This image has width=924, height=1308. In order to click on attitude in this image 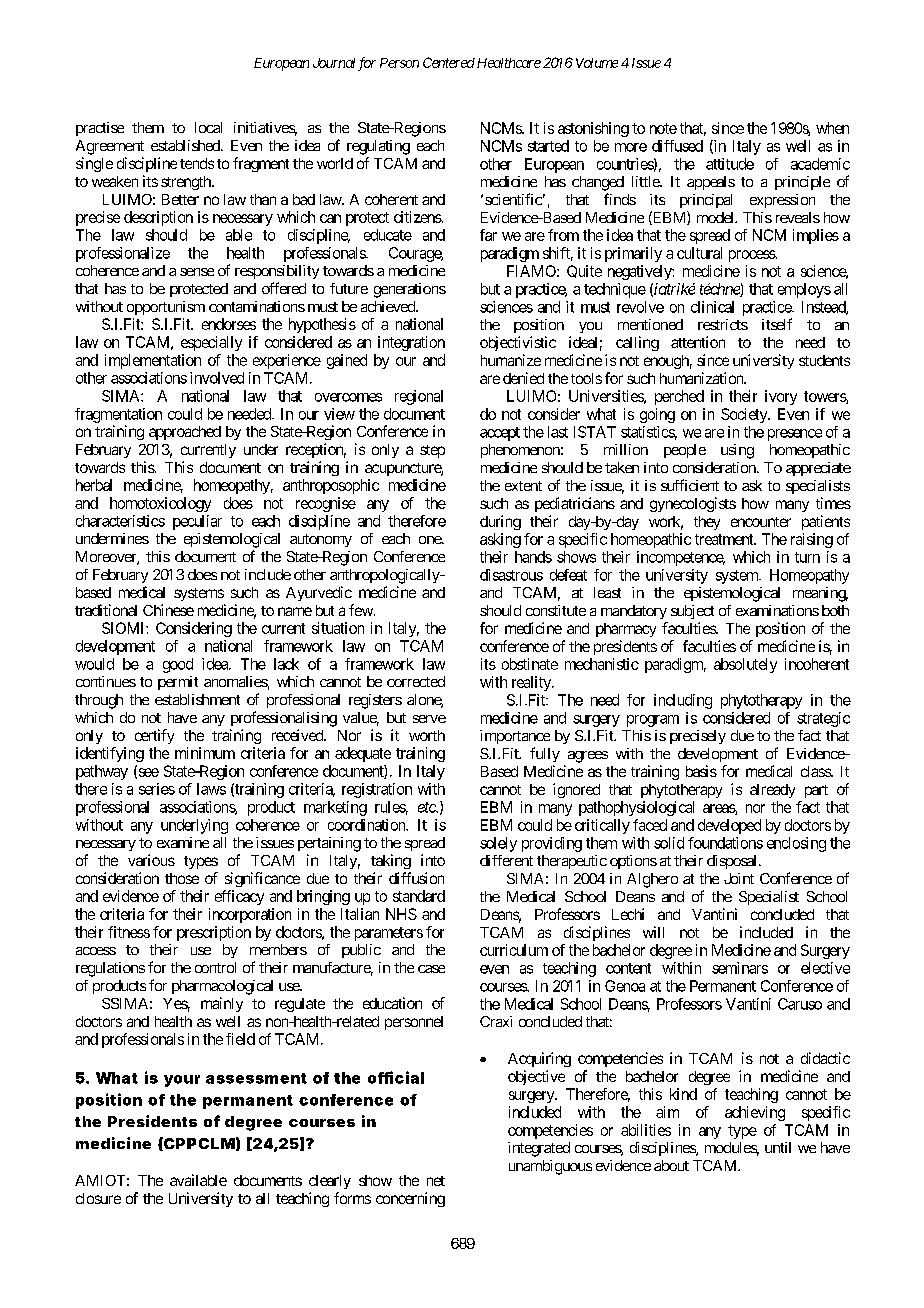, I will do `click(730, 164)`.
